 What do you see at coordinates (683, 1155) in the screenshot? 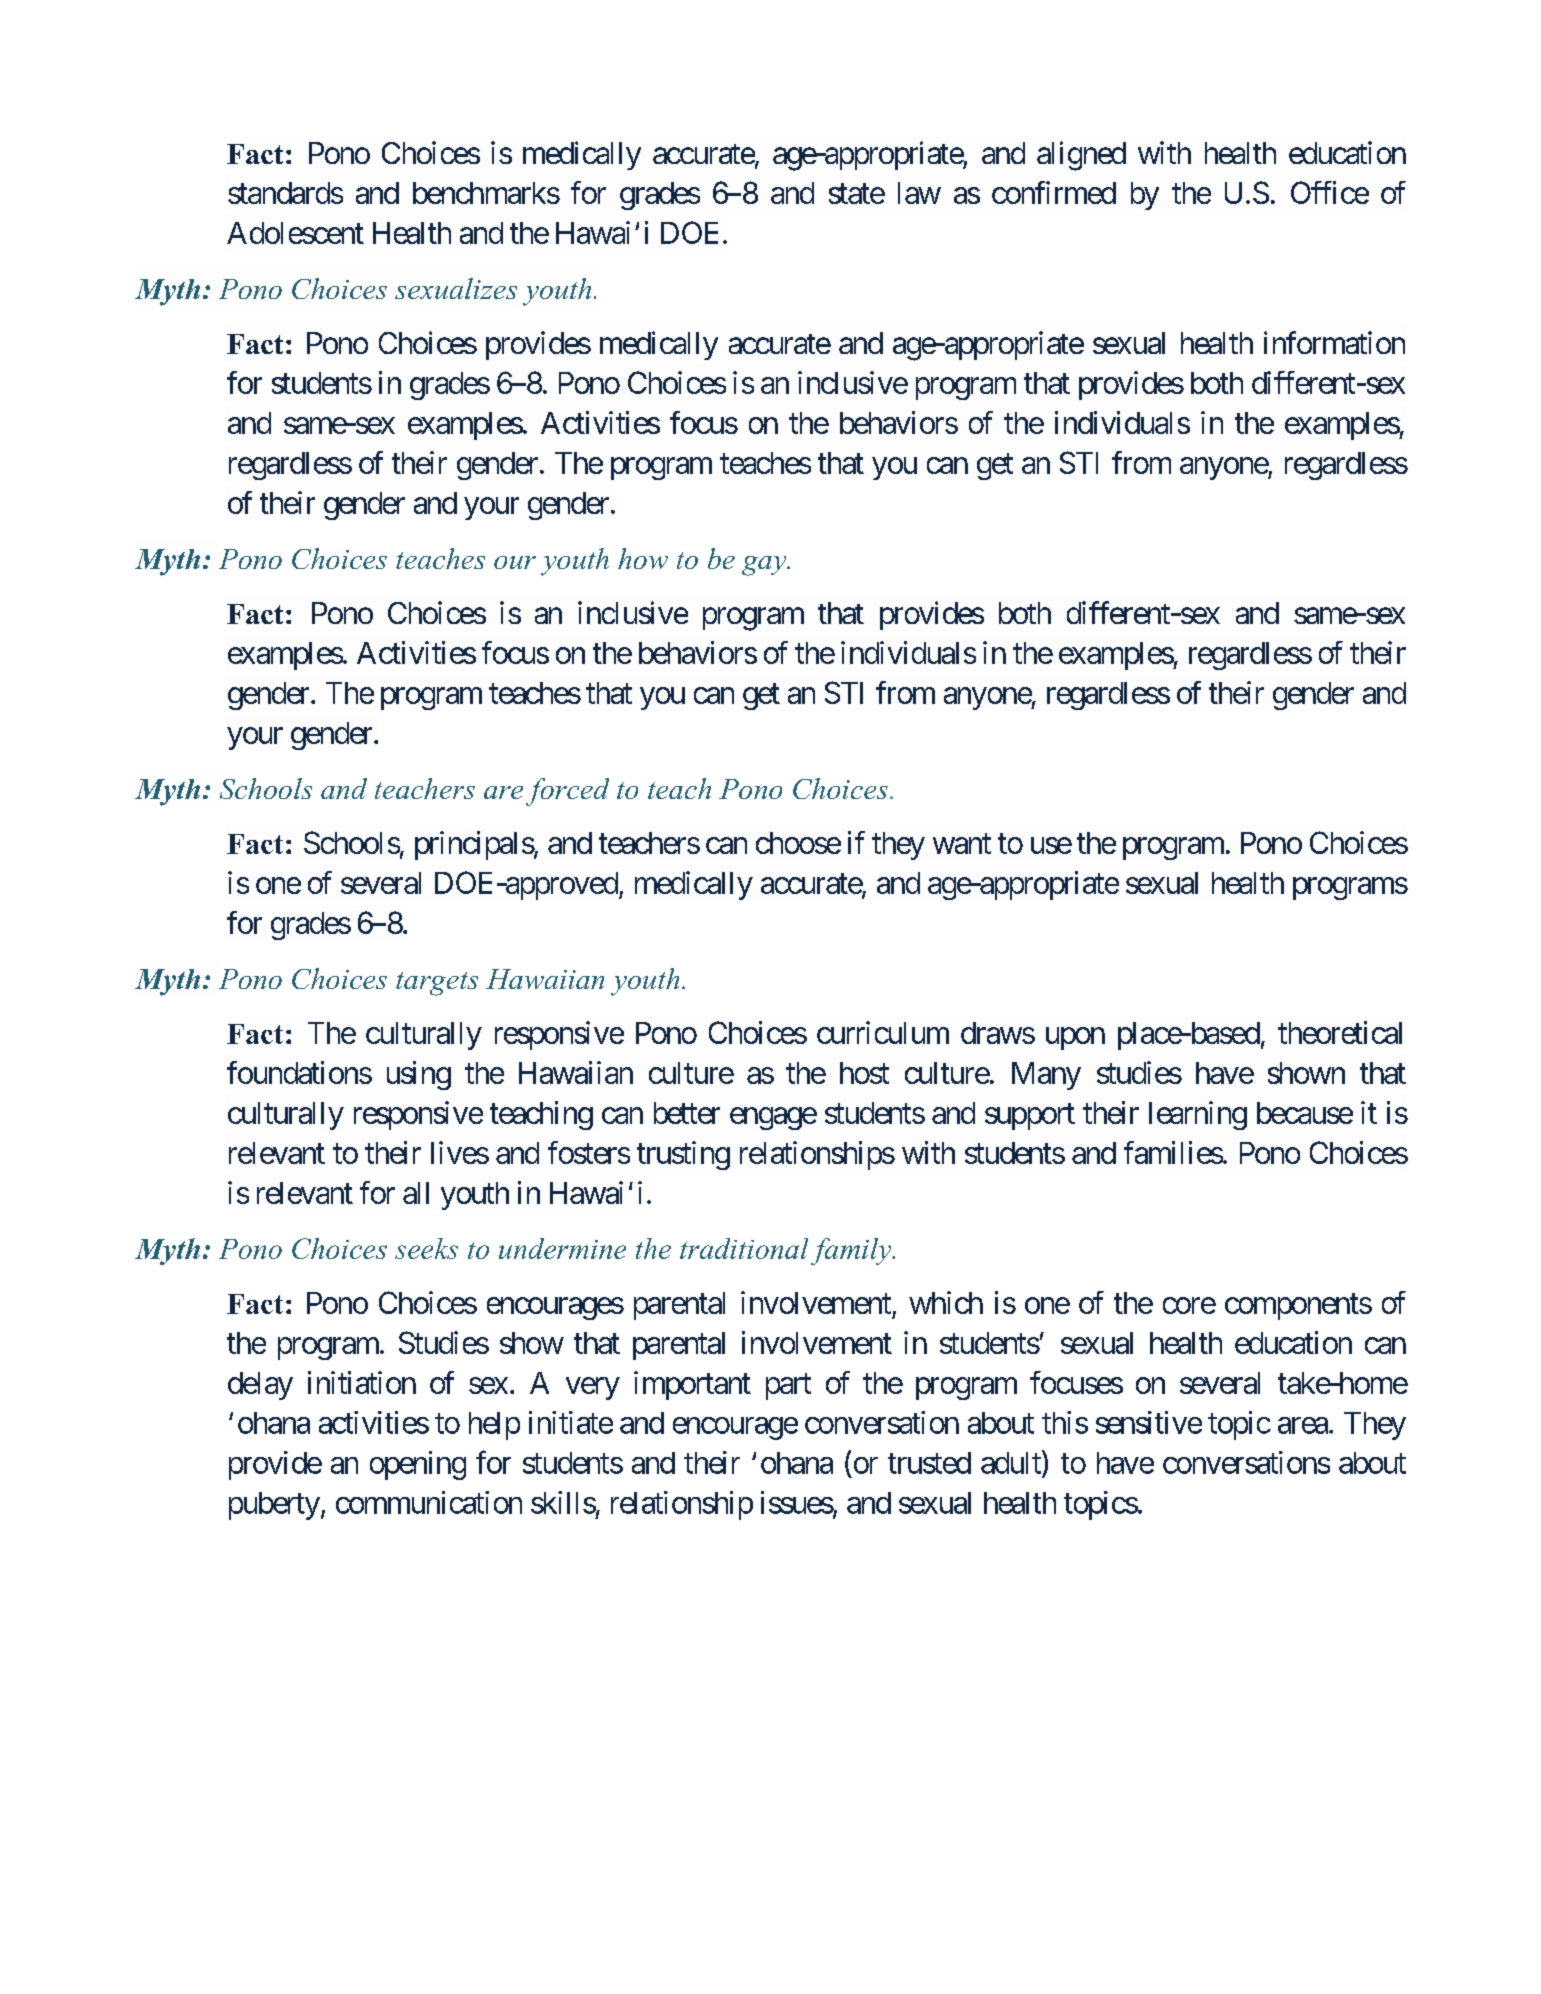
I see `trusting` at bounding box center [683, 1155].
